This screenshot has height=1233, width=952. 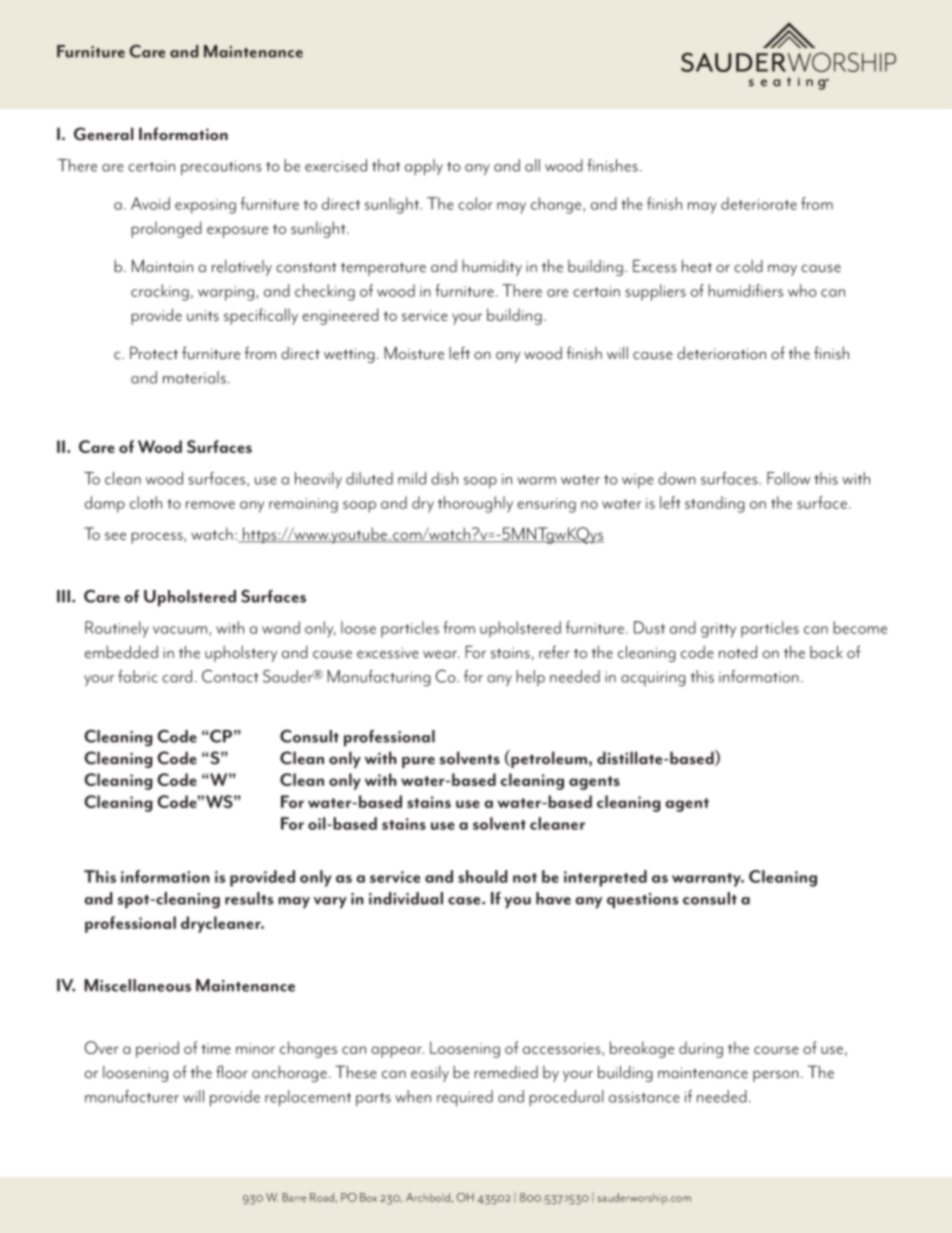 I want to click on thoroughly, so click(x=475, y=504).
